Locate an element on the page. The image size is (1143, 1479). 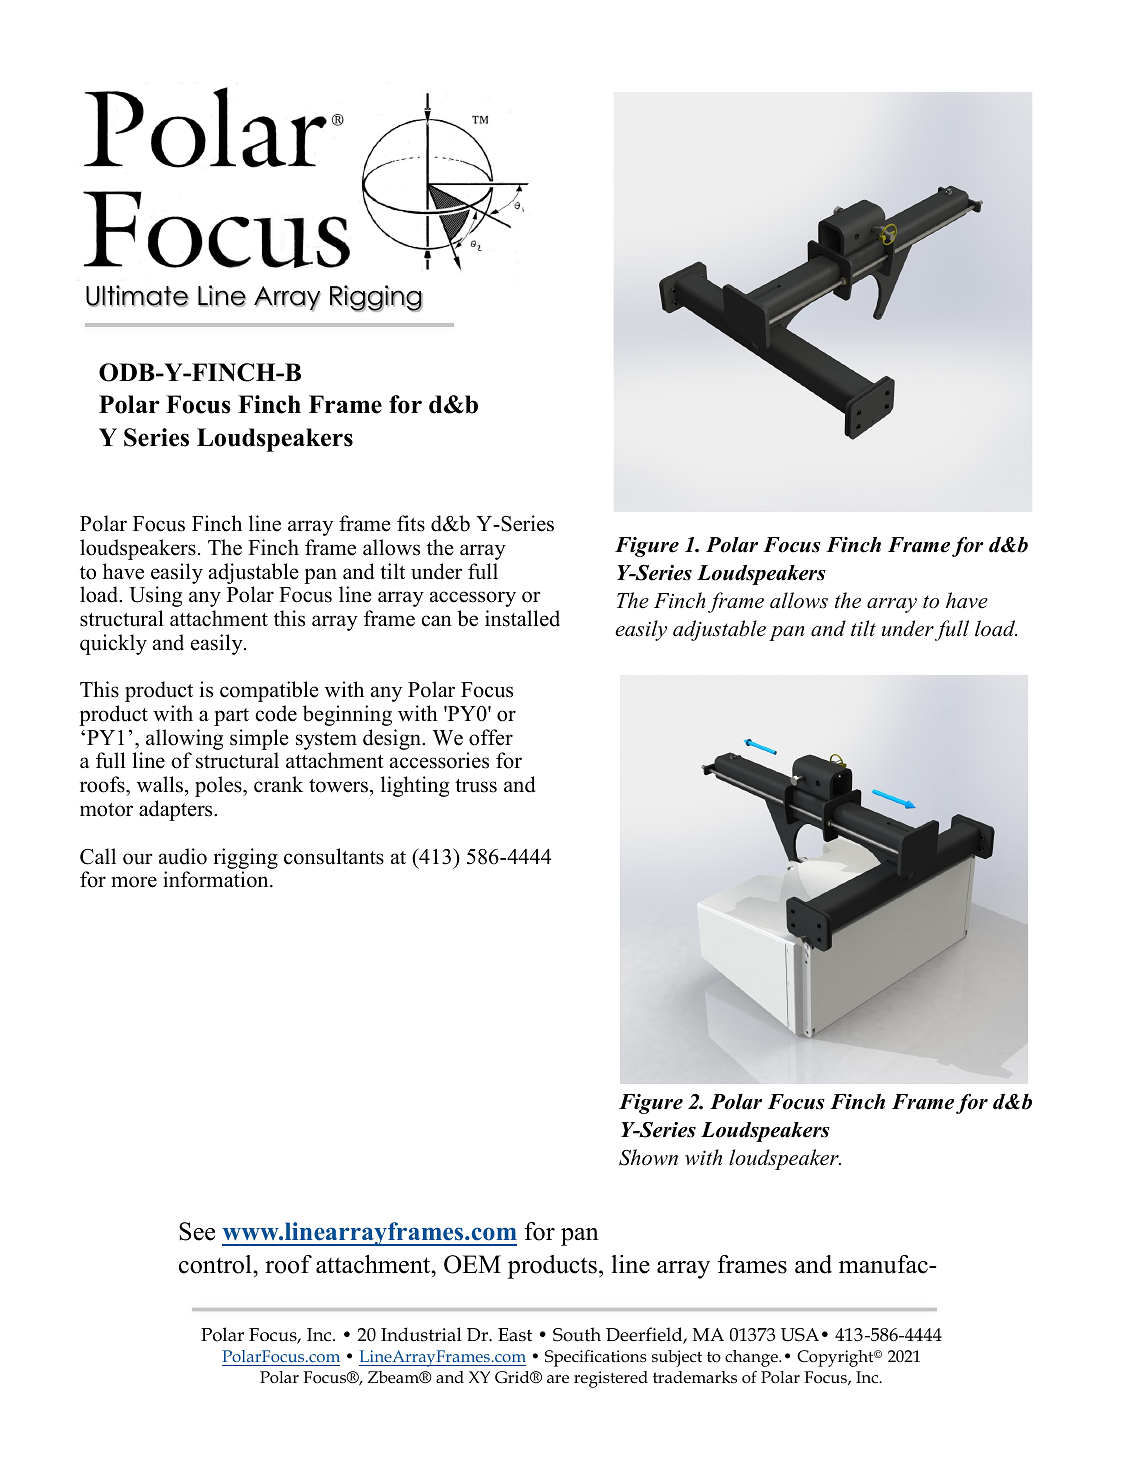
See is located at coordinates (197, 1231).
